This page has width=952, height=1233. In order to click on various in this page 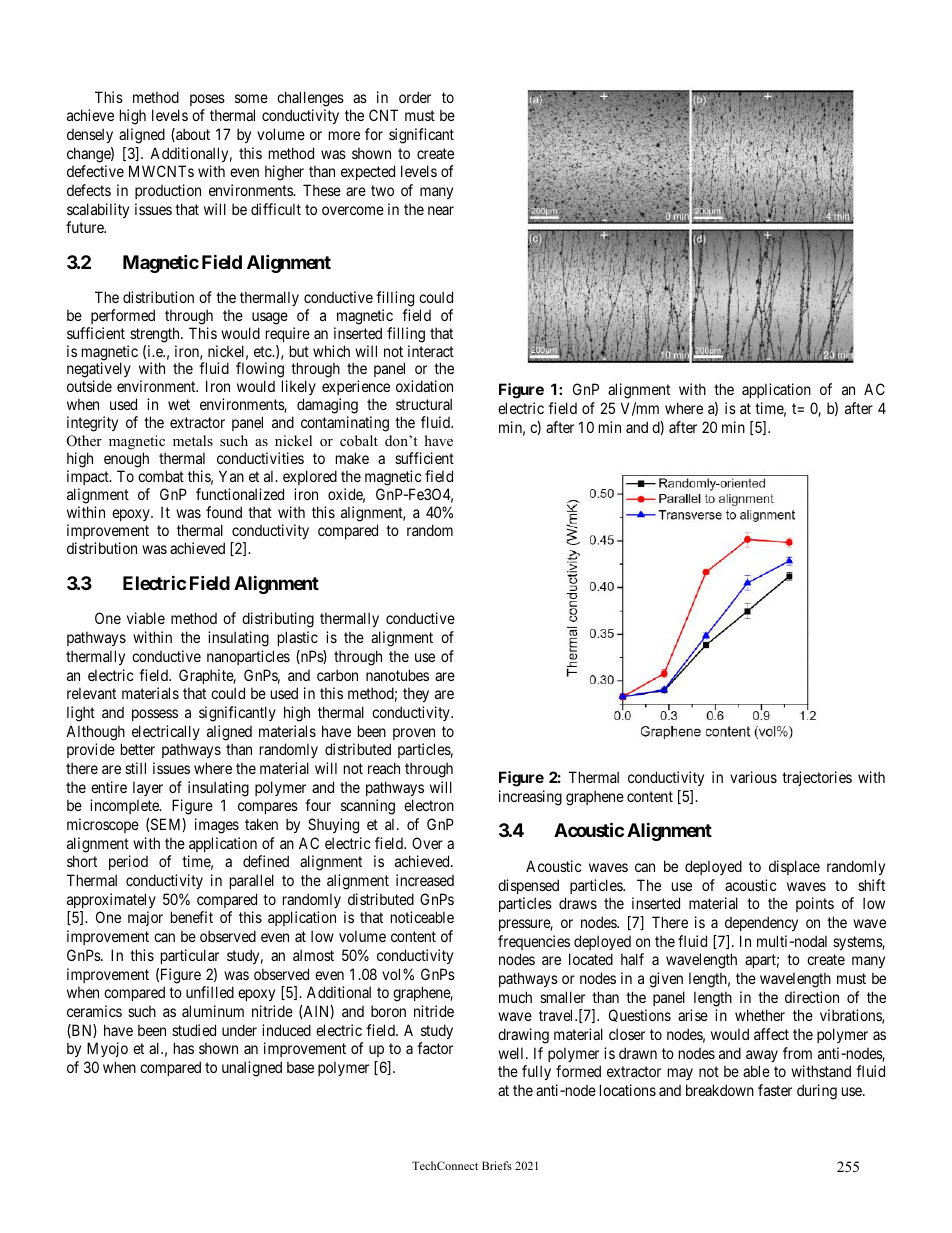, I will do `click(753, 777)`.
